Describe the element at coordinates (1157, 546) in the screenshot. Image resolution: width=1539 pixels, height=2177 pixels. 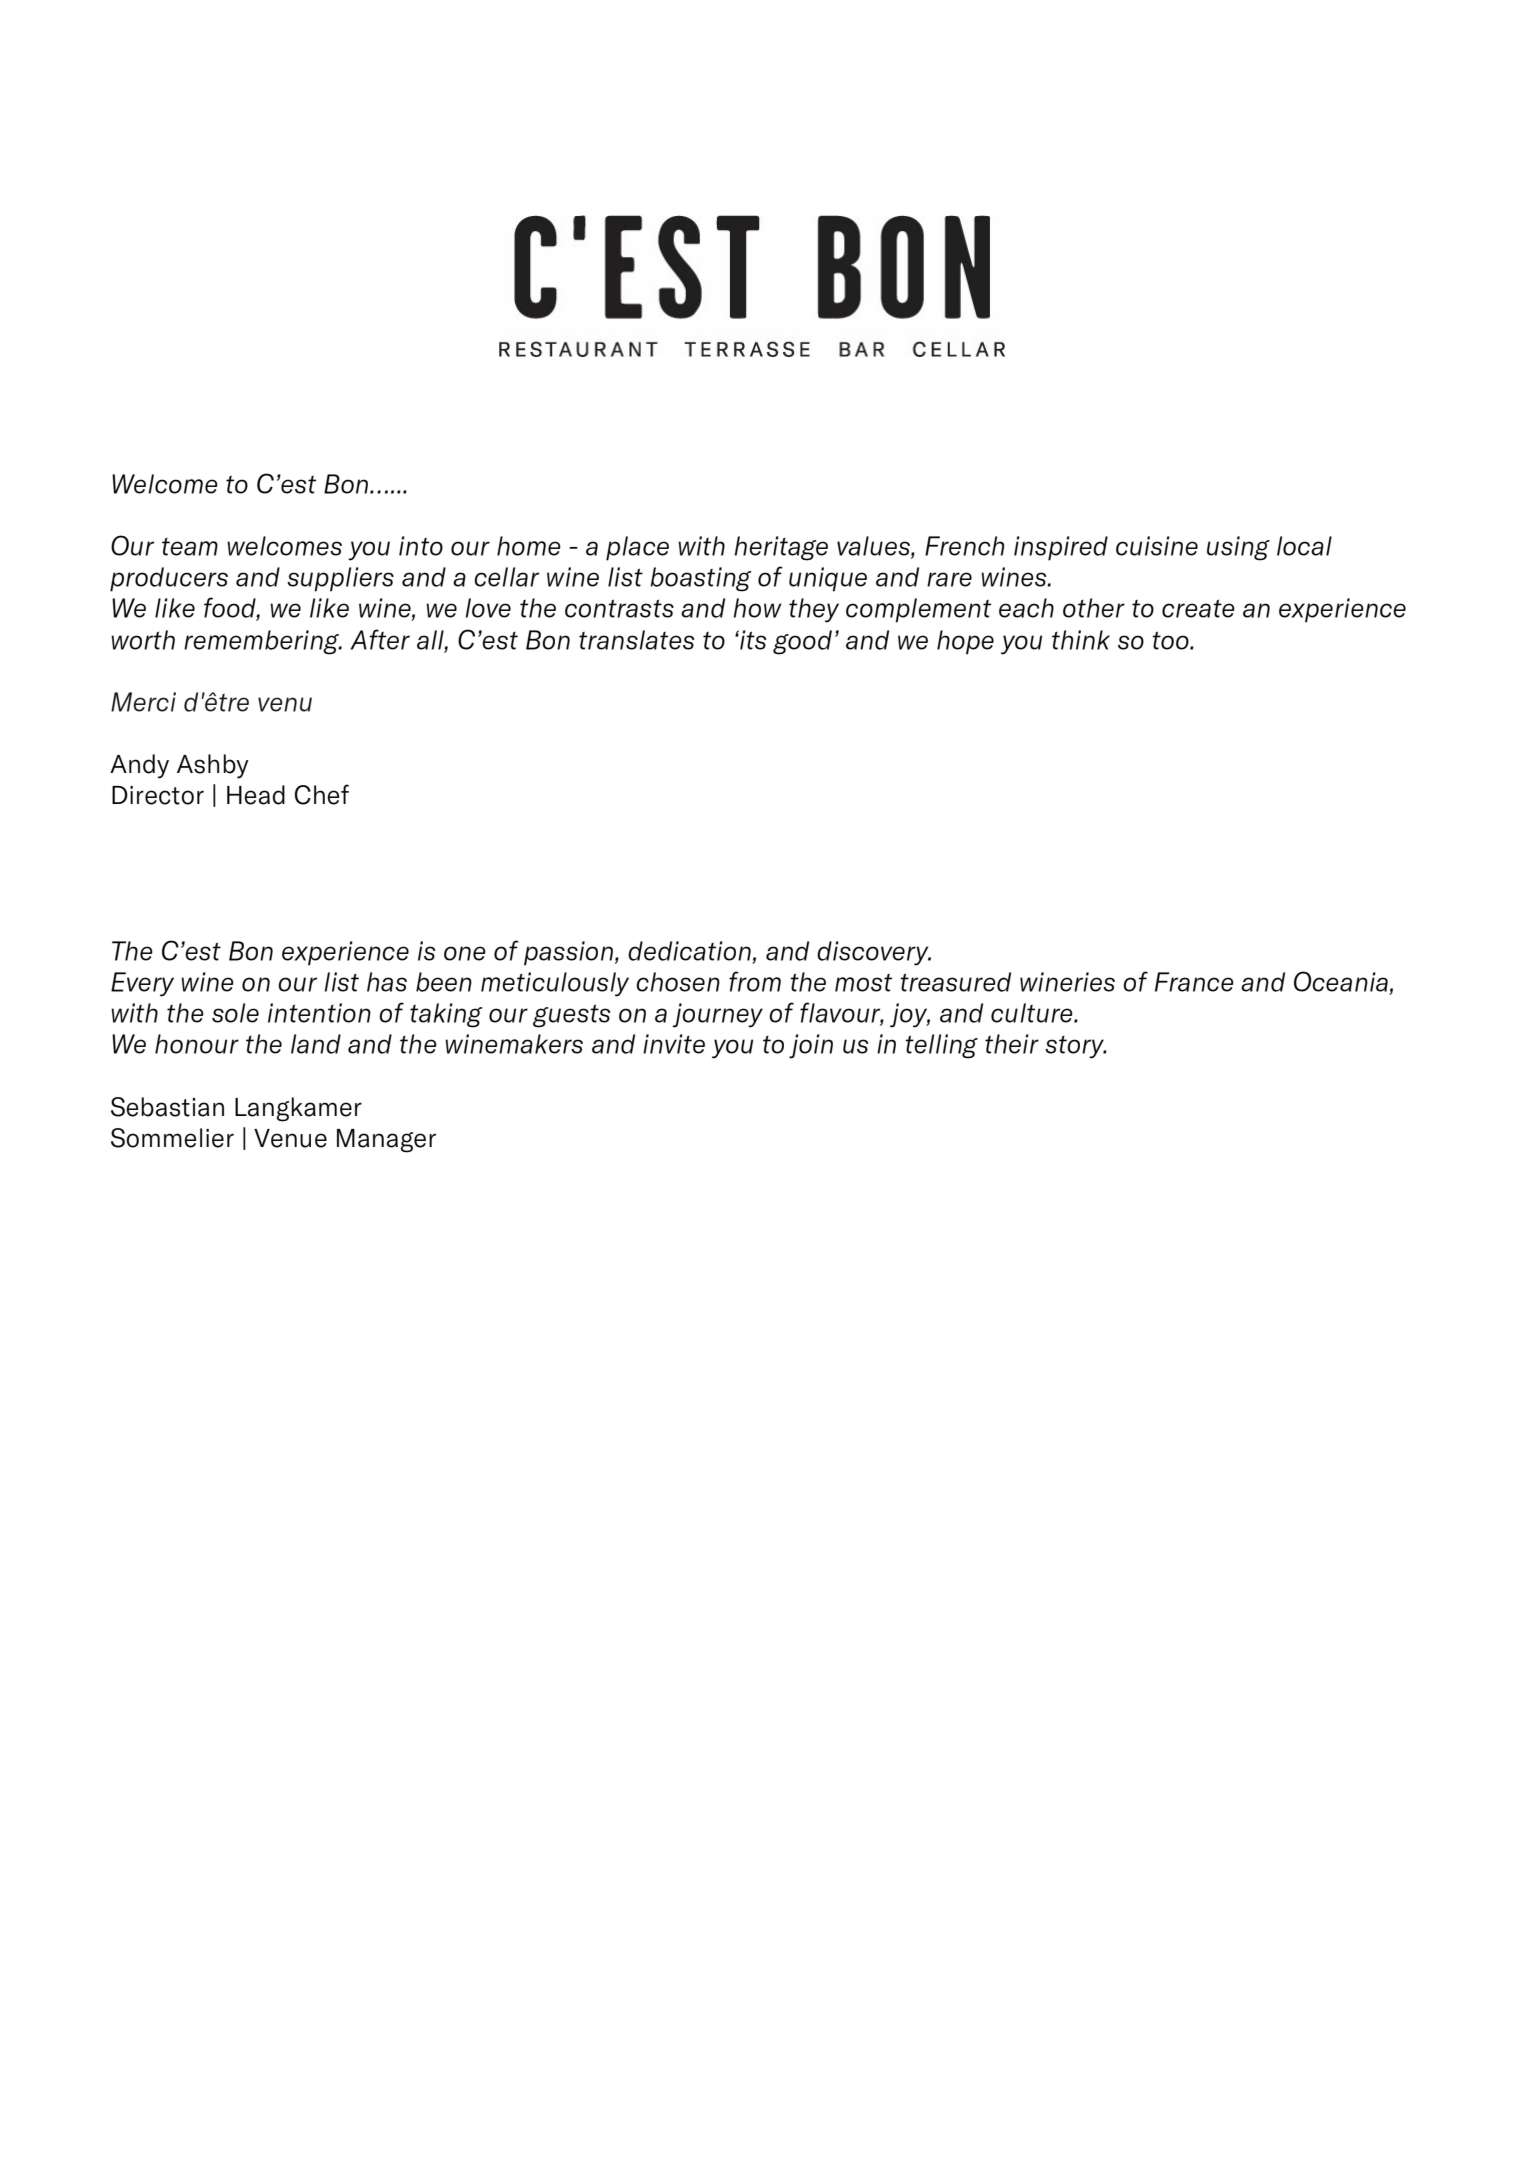
I see `cuisine` at that location.
